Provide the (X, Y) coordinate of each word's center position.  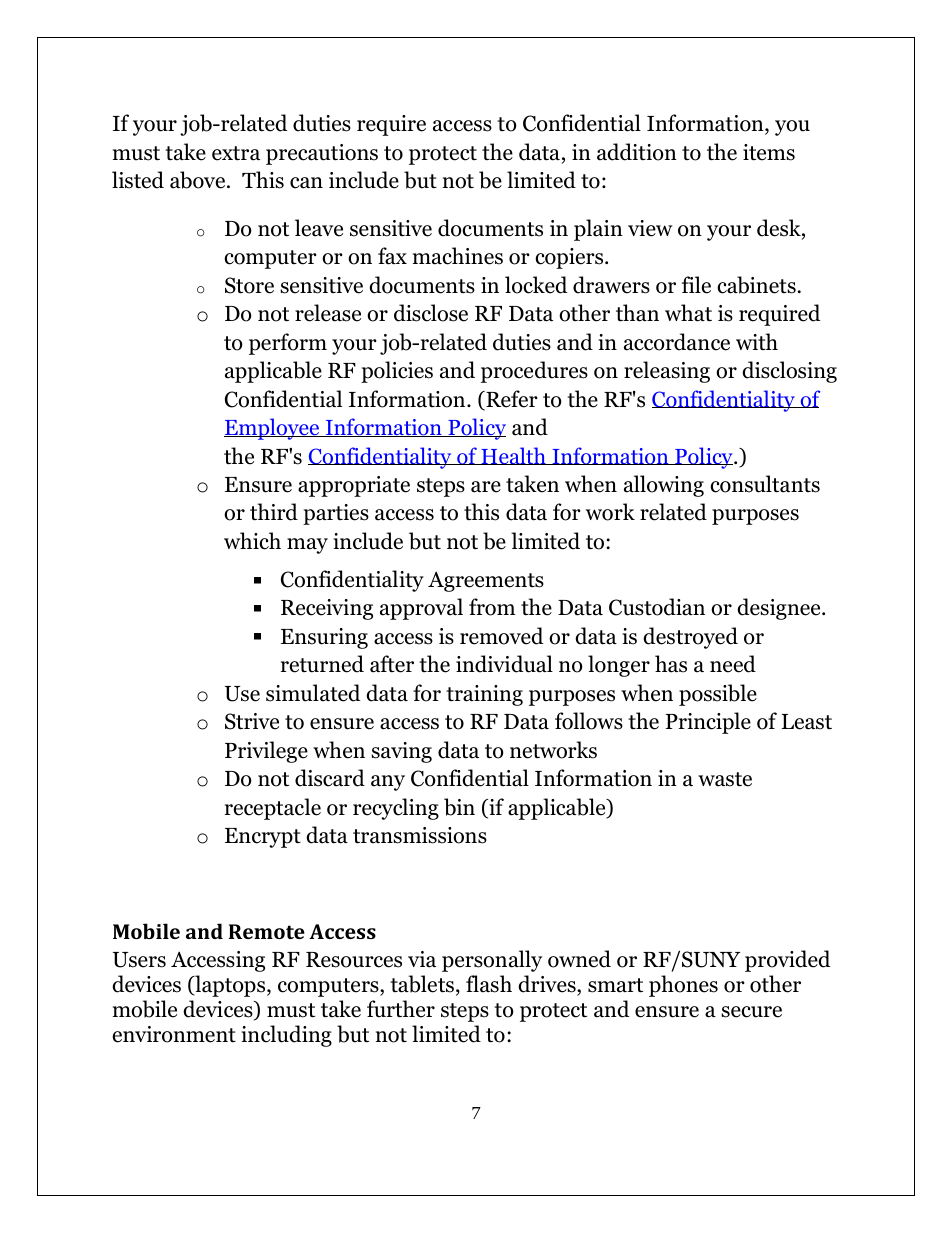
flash (489, 984)
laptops (230, 986)
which (252, 541)
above (199, 180)
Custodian (657, 607)
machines (458, 256)
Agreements (486, 581)
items (769, 152)
